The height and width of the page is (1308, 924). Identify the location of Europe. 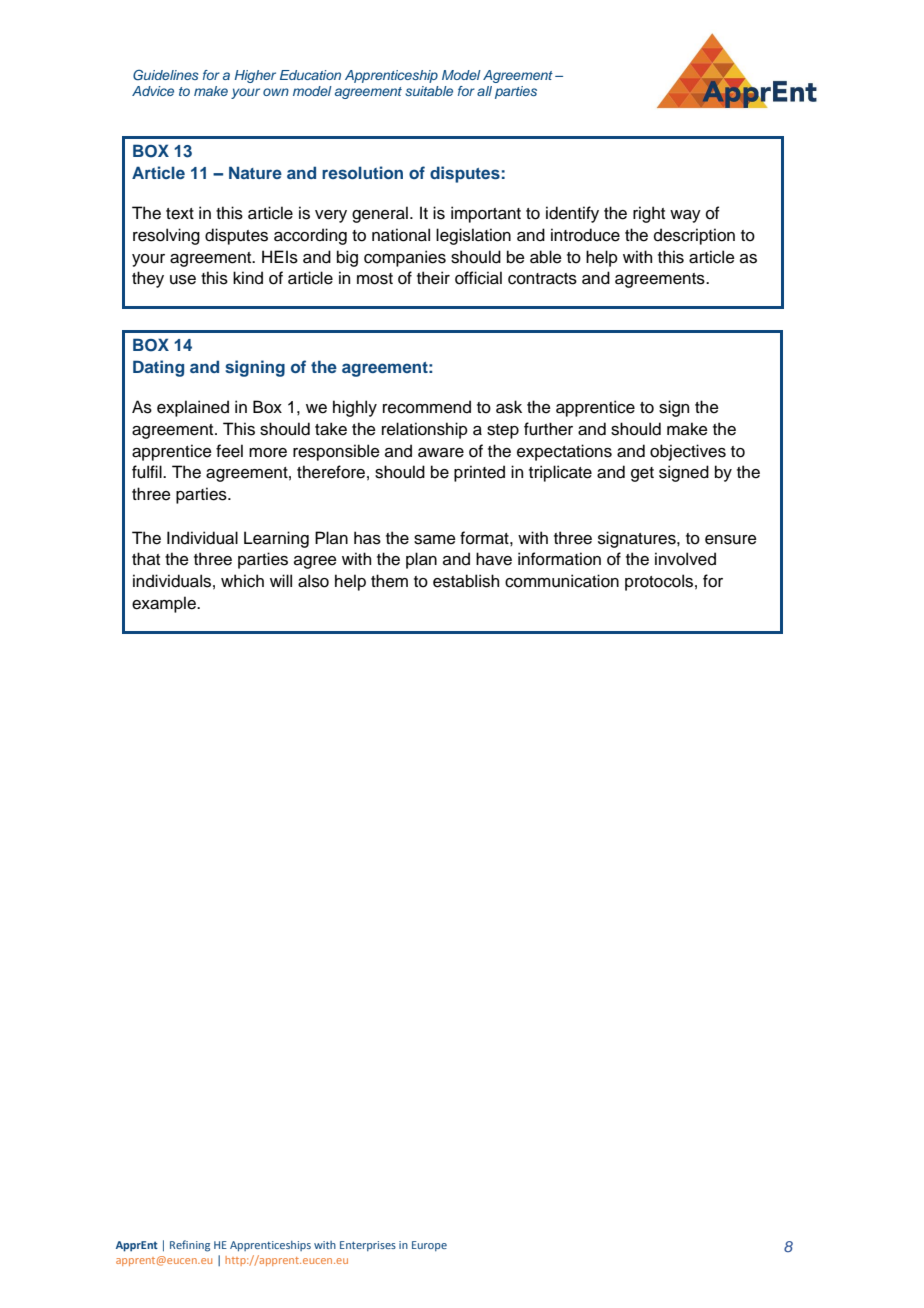
(429, 1246).
